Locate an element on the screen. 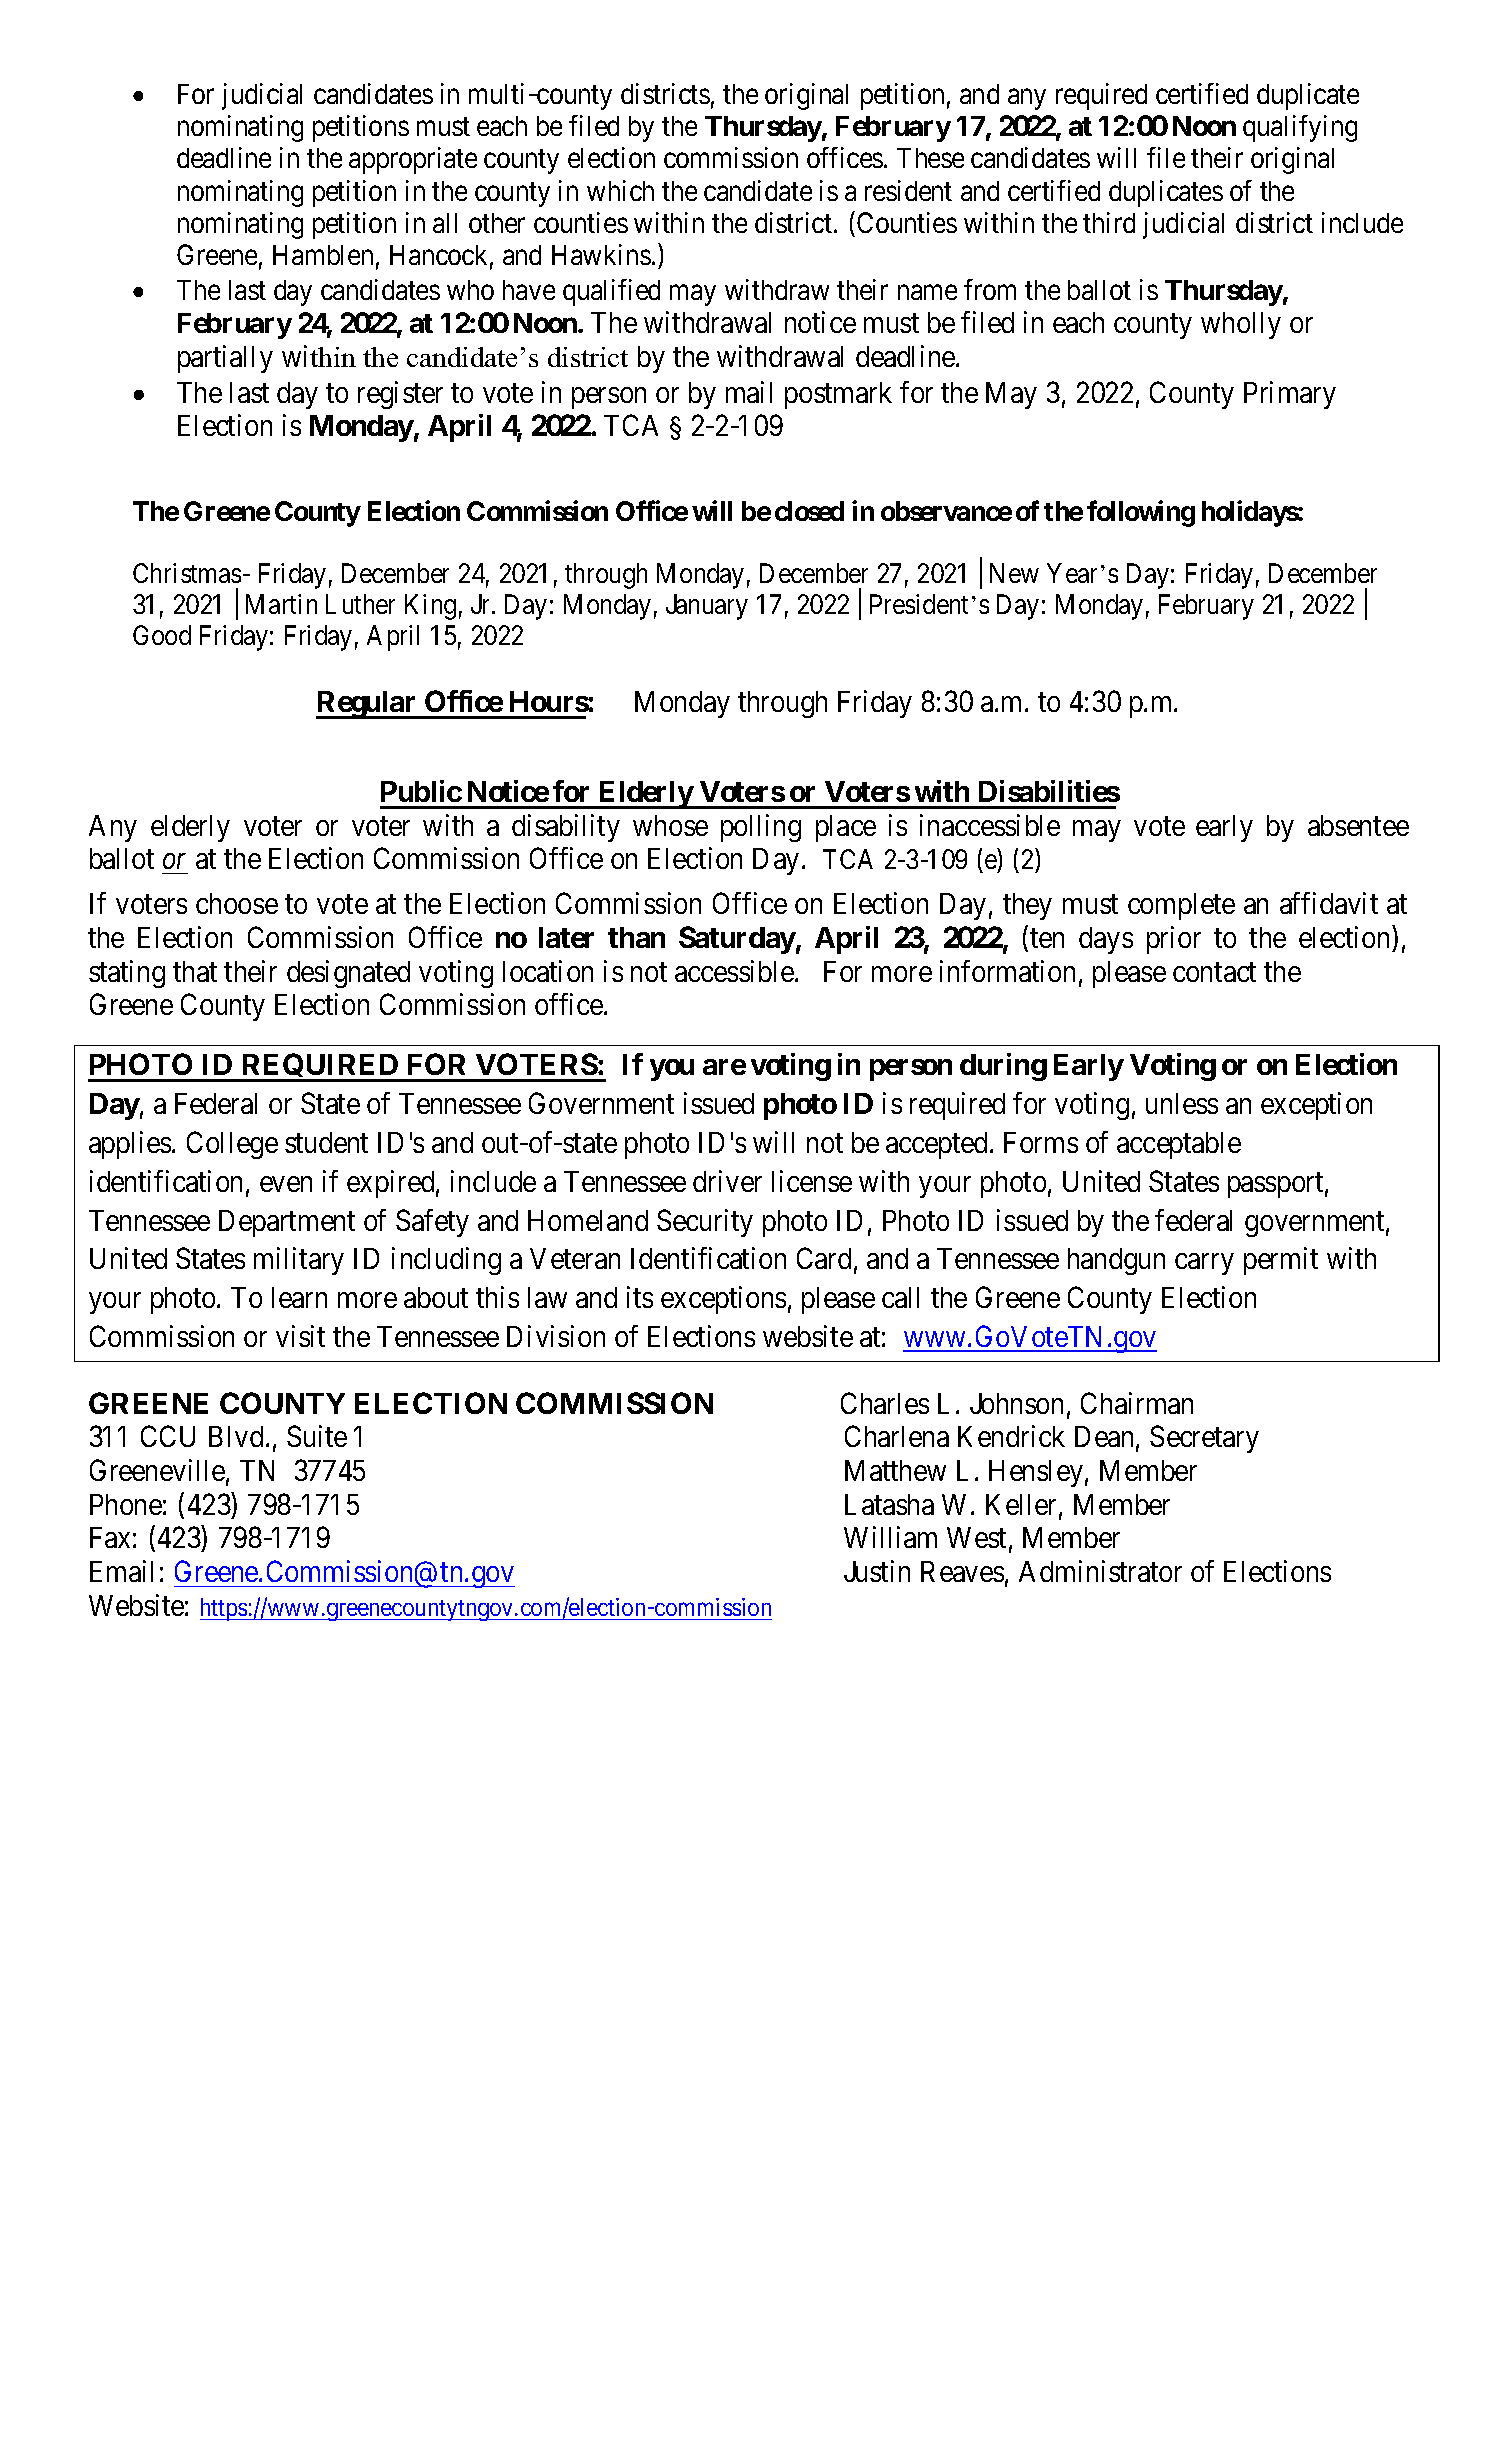  Phone is located at coordinates (126, 1504).
